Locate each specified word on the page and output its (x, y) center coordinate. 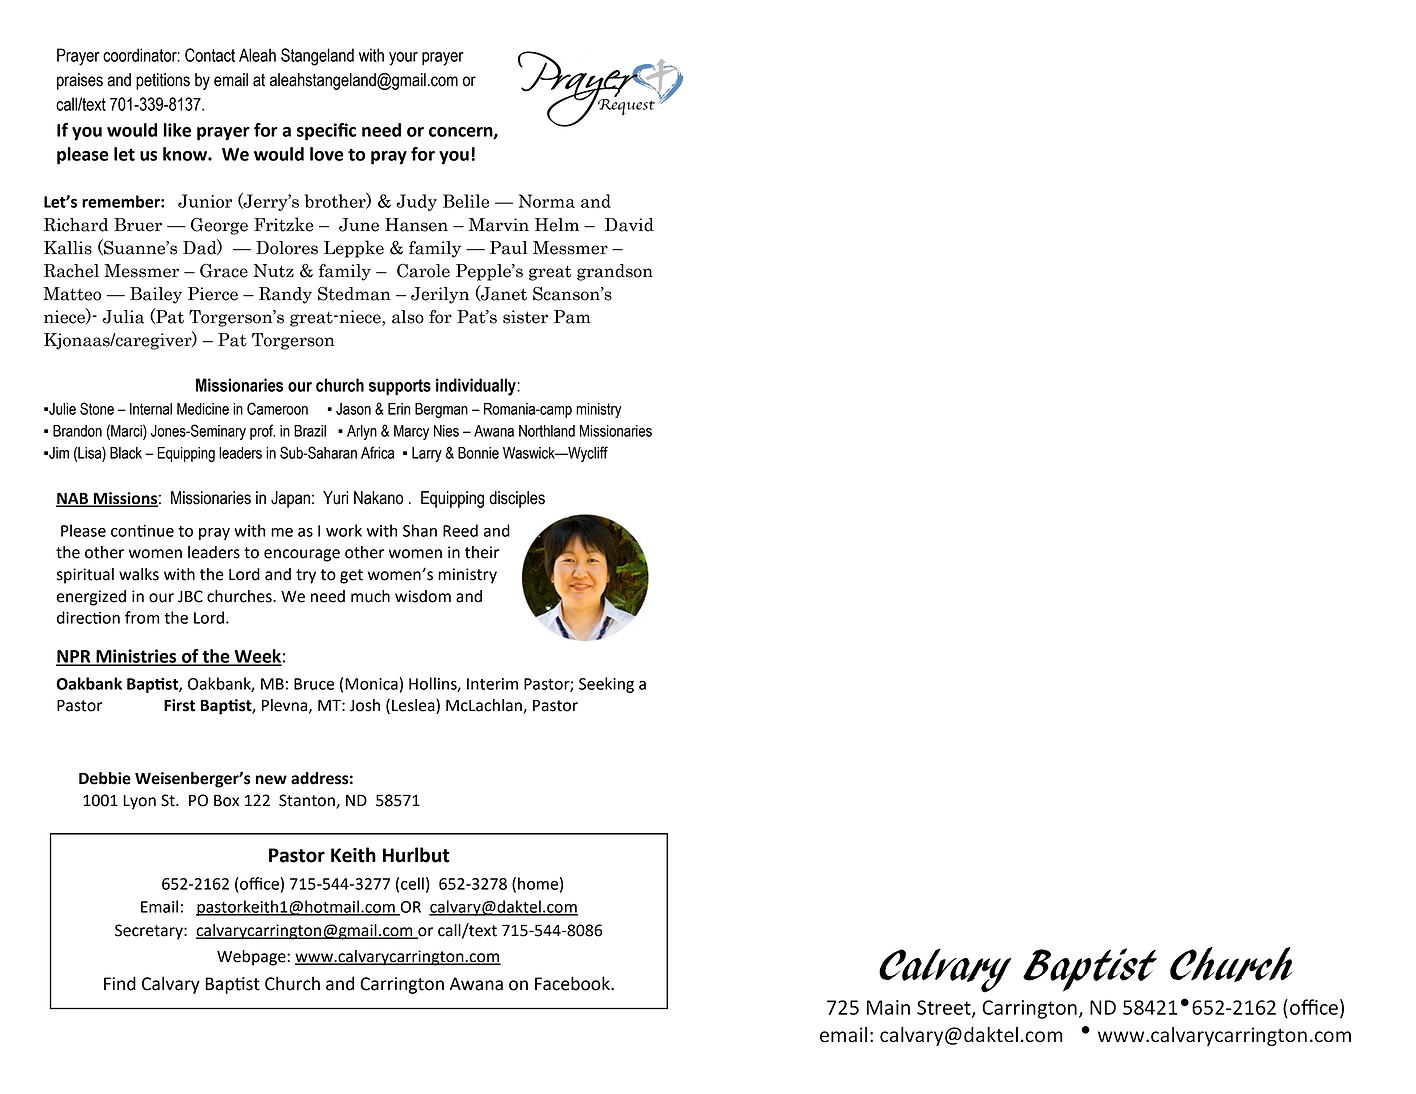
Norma (547, 201)
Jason (353, 409)
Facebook (573, 983)
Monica (371, 684)
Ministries (136, 657)
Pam (572, 317)
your (403, 59)
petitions (163, 81)
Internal (151, 409)
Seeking (606, 685)
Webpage (252, 958)
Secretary (150, 932)
